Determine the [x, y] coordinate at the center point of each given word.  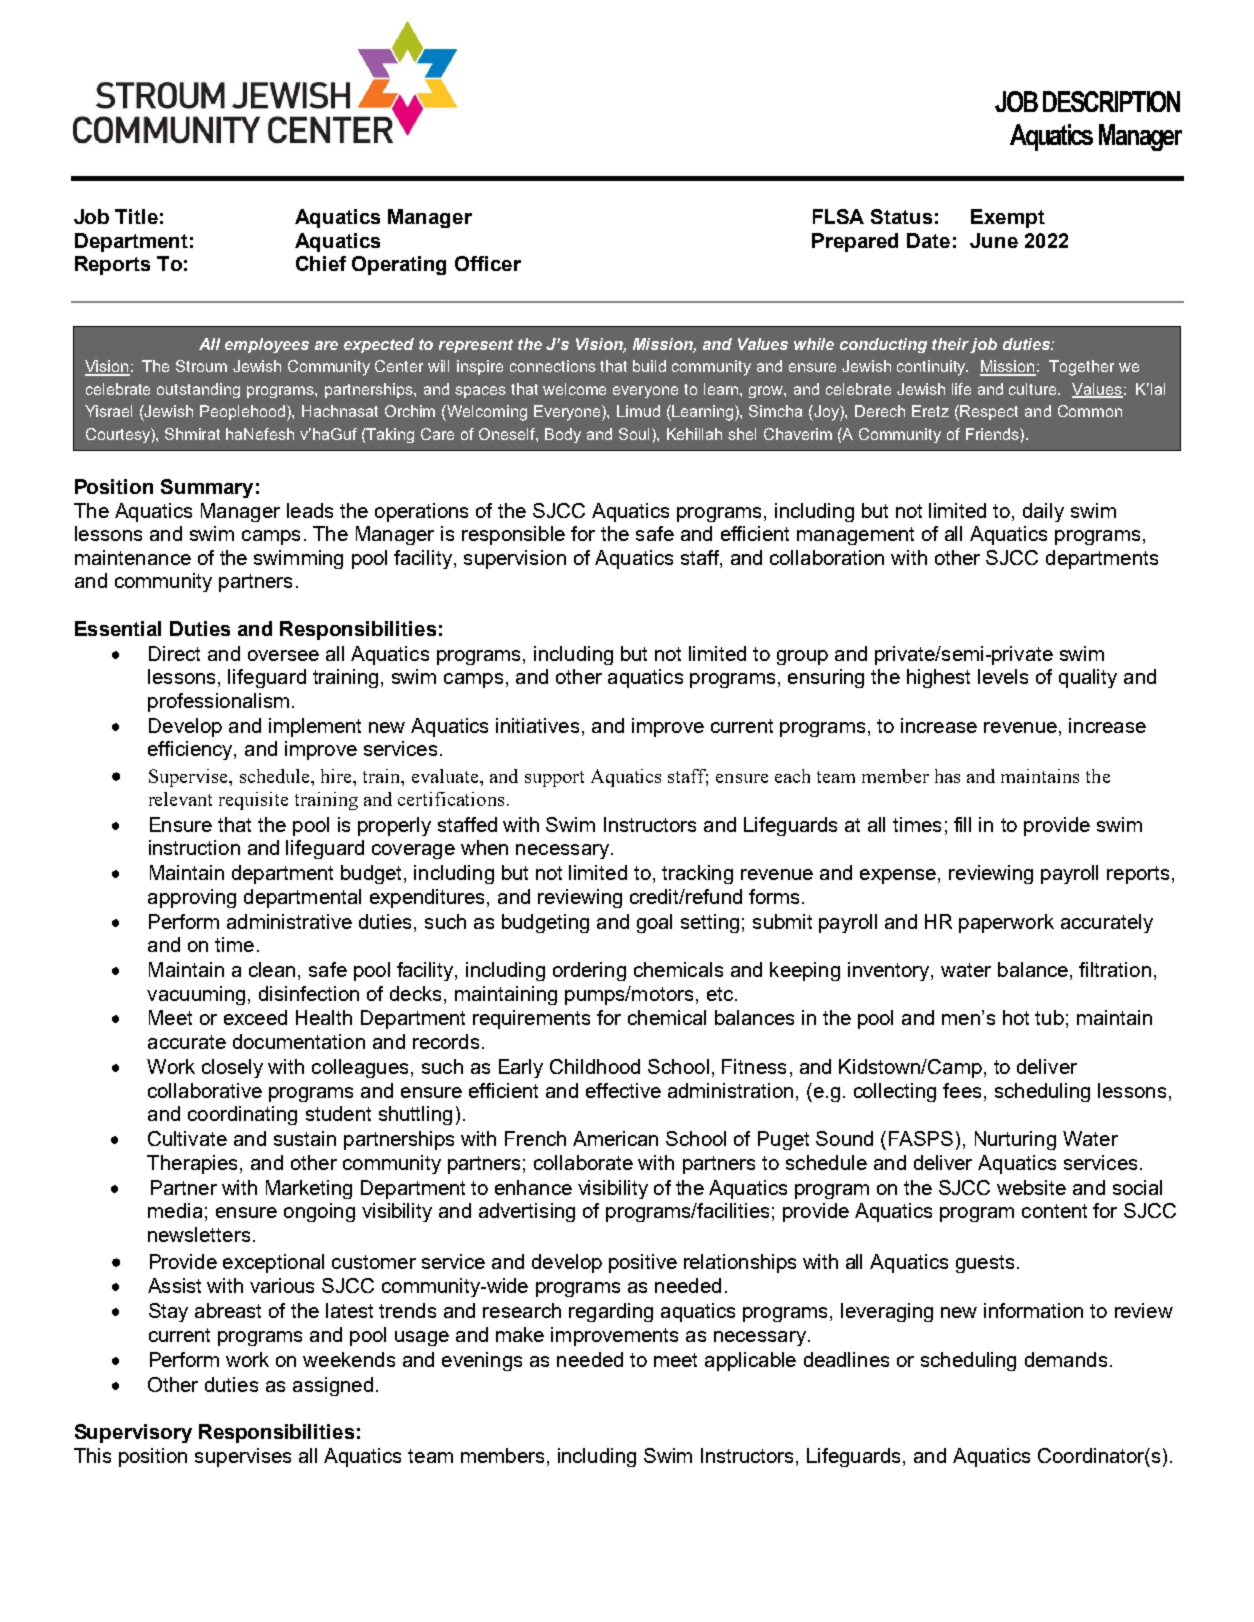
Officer [488, 263]
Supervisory [133, 1433]
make [520, 1334]
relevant [180, 799]
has [947, 776]
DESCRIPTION [1111, 101]
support [554, 779]
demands [1066, 1359]
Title [136, 216]
